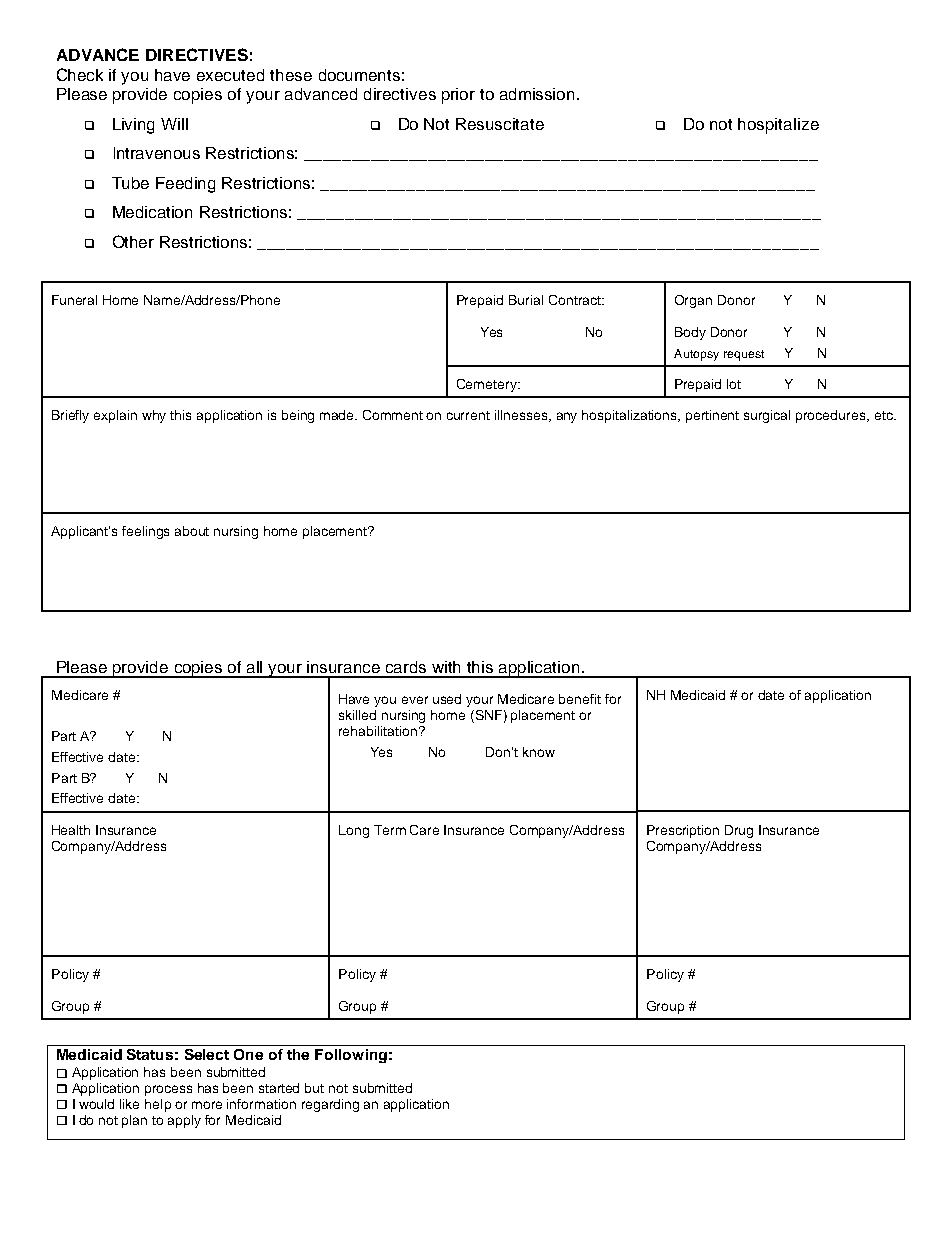 The image size is (952, 1233). Describe the element at coordinates (526, 300) in the page. I see `Burial` at that location.
